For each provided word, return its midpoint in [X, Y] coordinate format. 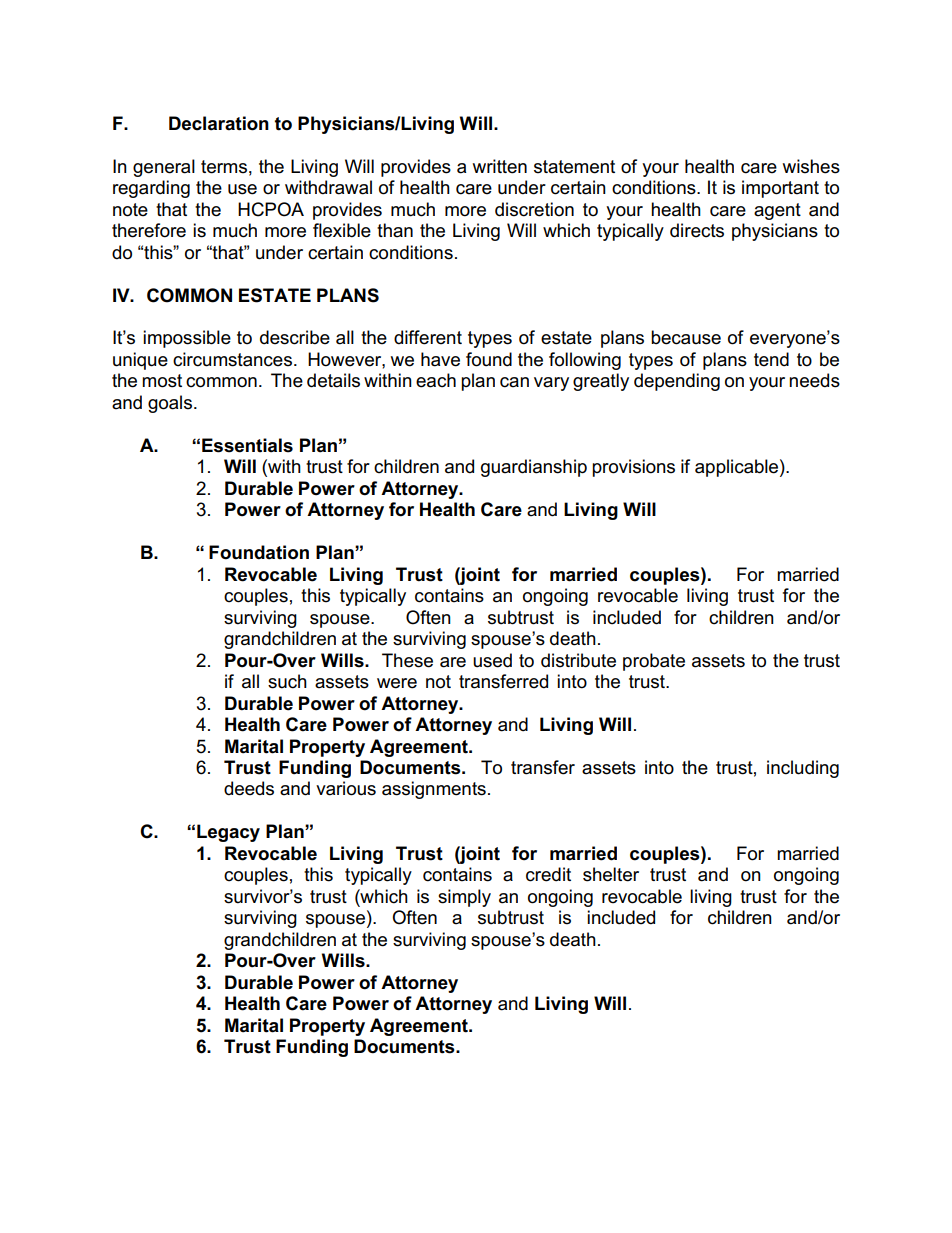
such [287, 681]
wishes [811, 166]
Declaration [219, 123]
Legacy [228, 833]
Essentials [247, 445]
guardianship [534, 468]
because [686, 337]
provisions [633, 468]
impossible [187, 339]
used [492, 660]
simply [464, 898]
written [500, 166]
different [428, 337]
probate [654, 662]
